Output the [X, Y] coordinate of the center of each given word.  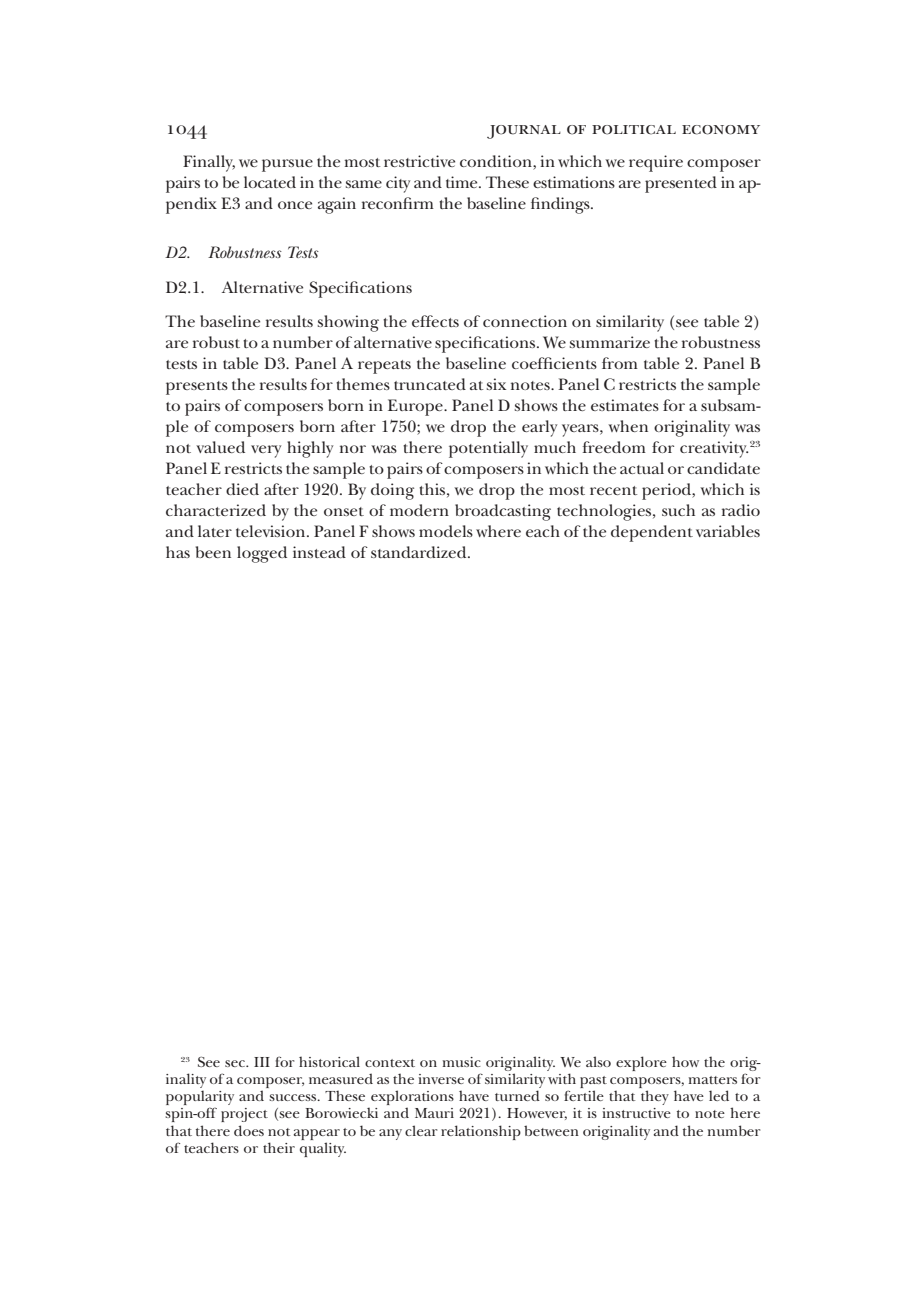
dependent [652, 533]
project [244, 1115]
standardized [420, 552]
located [270, 182]
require [656, 163]
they [655, 1097]
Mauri [434, 1113]
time [463, 182]
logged [262, 554]
